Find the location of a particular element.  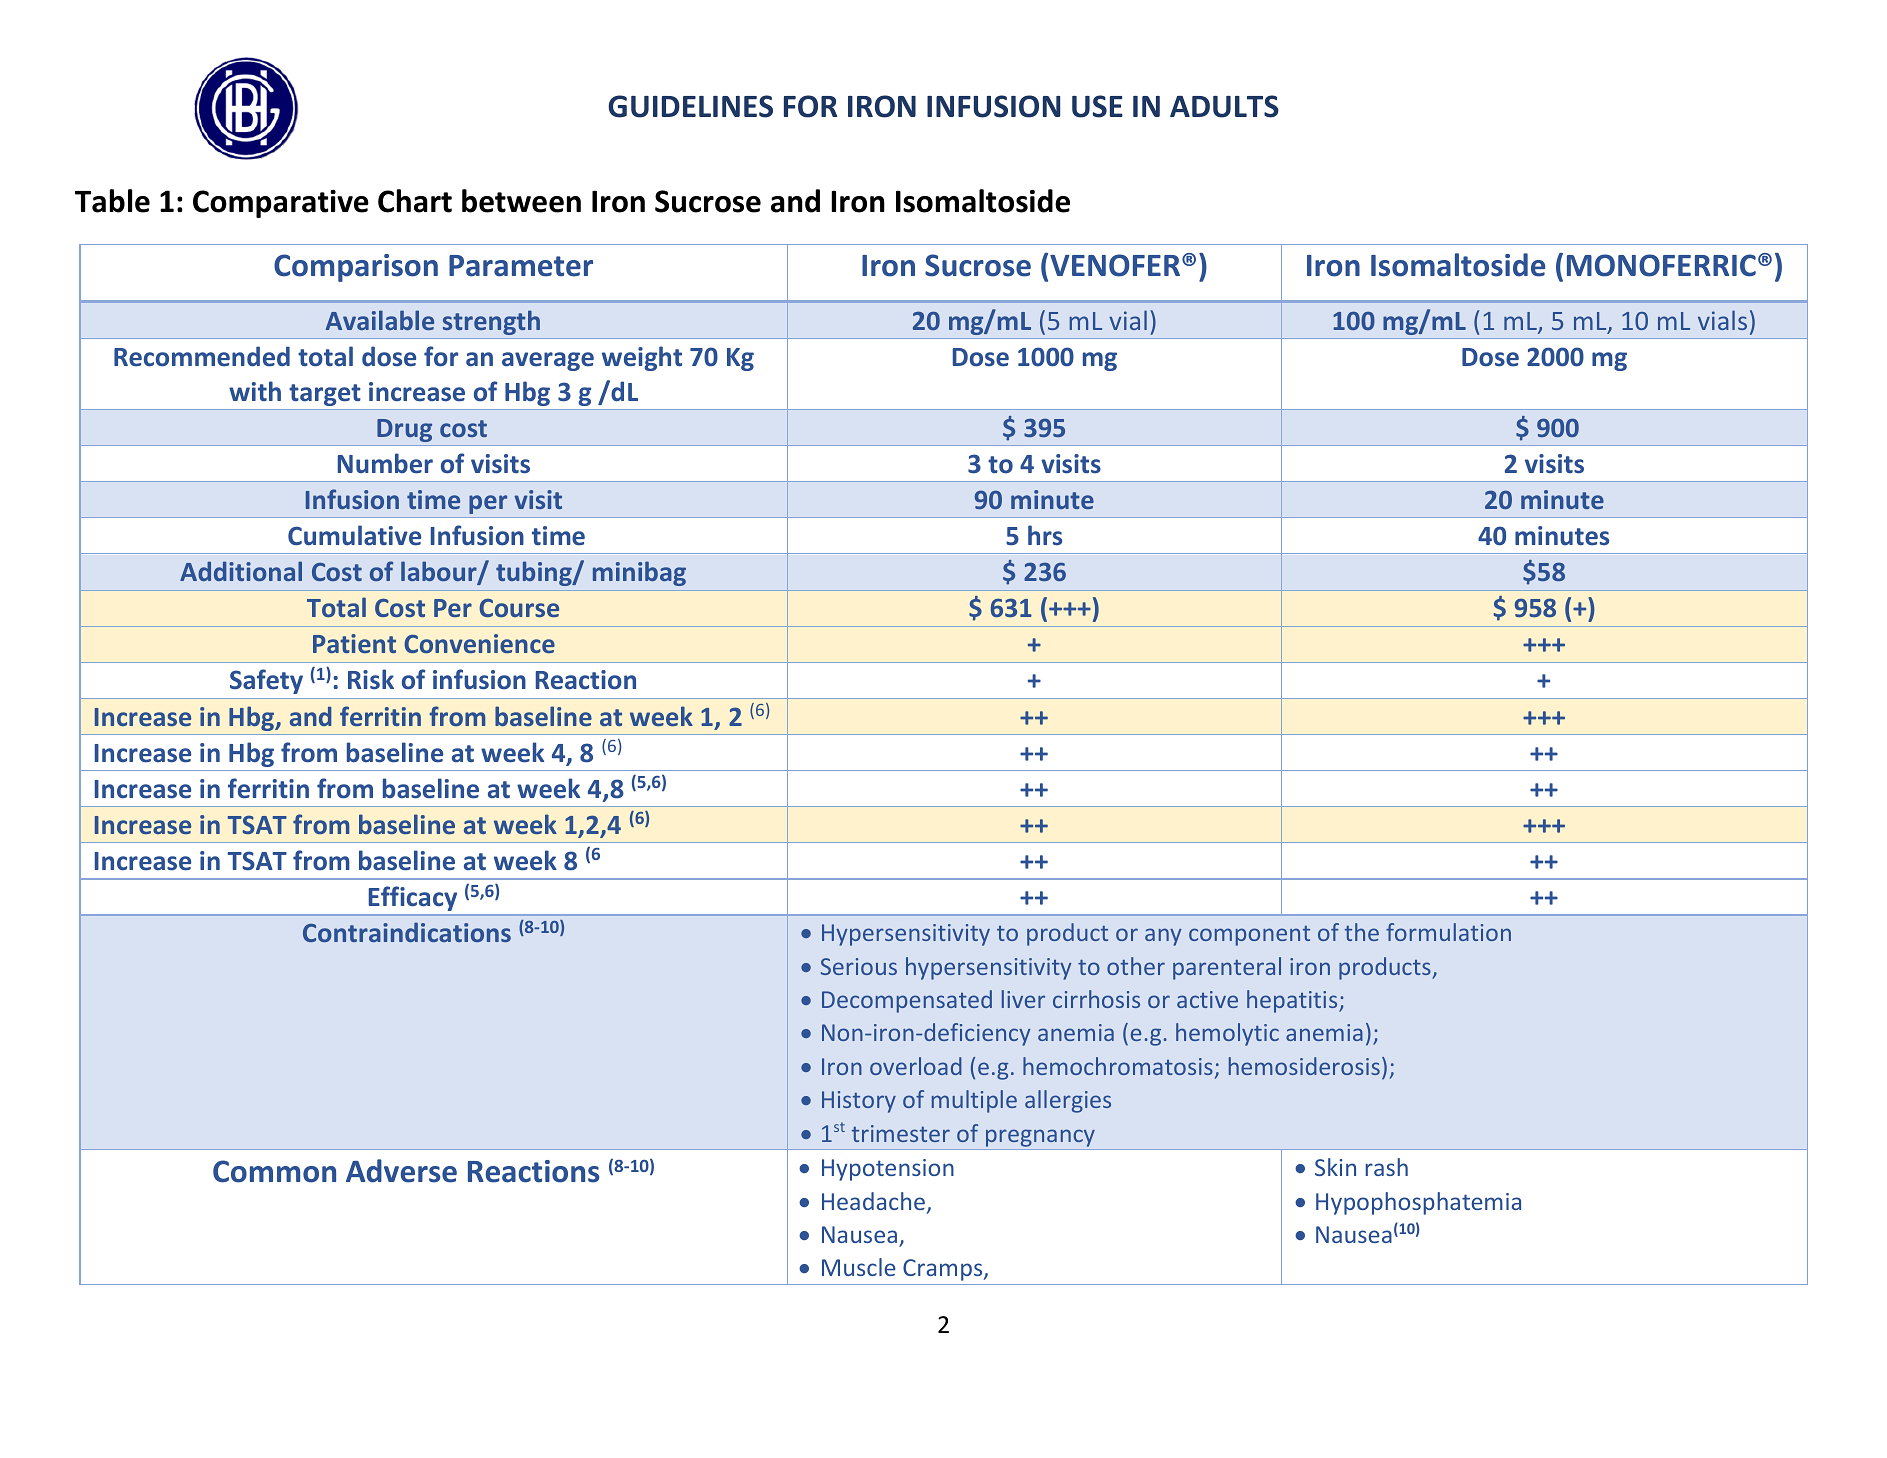

hrs is located at coordinates (1045, 535).
